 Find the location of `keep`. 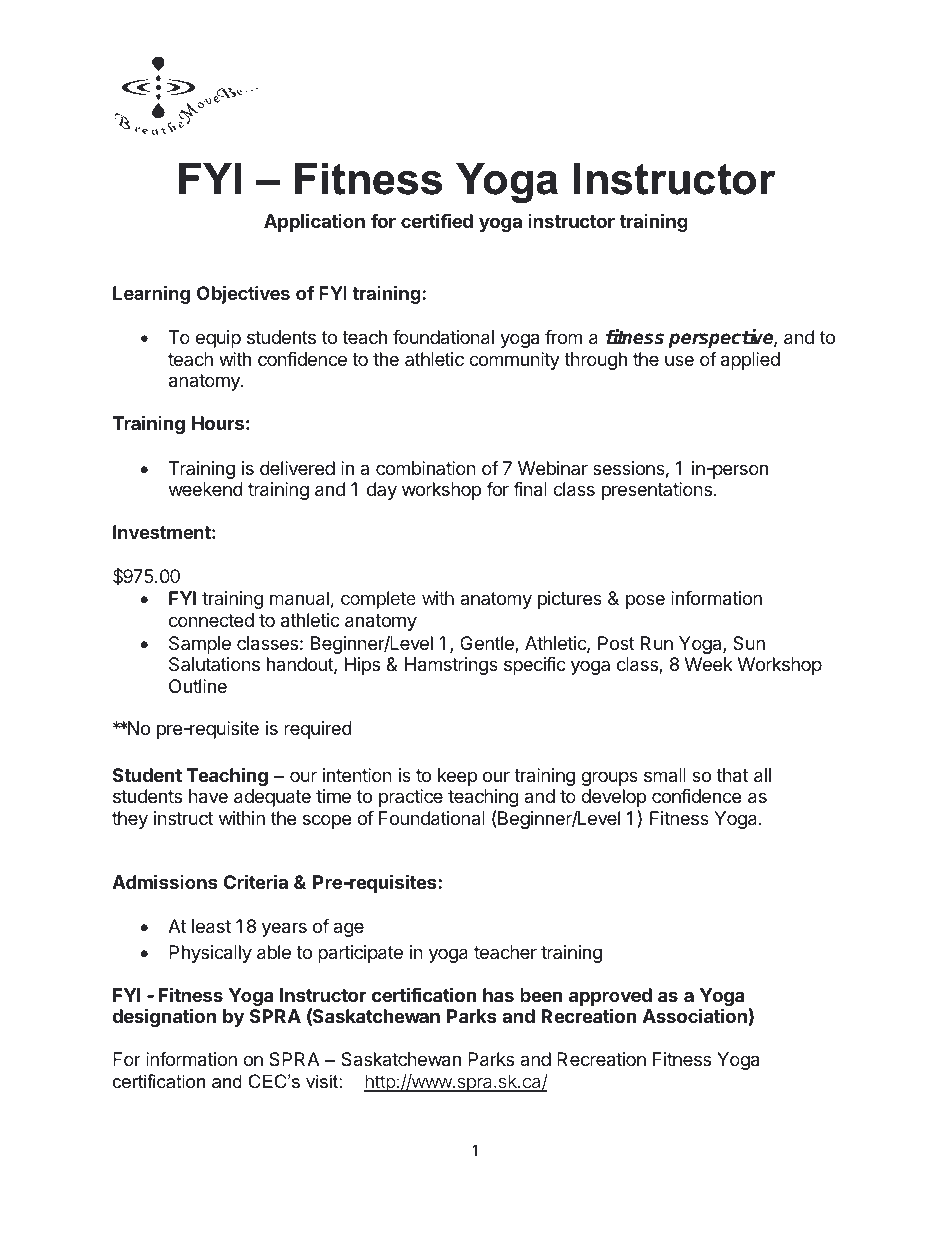

keep is located at coordinates (457, 777).
